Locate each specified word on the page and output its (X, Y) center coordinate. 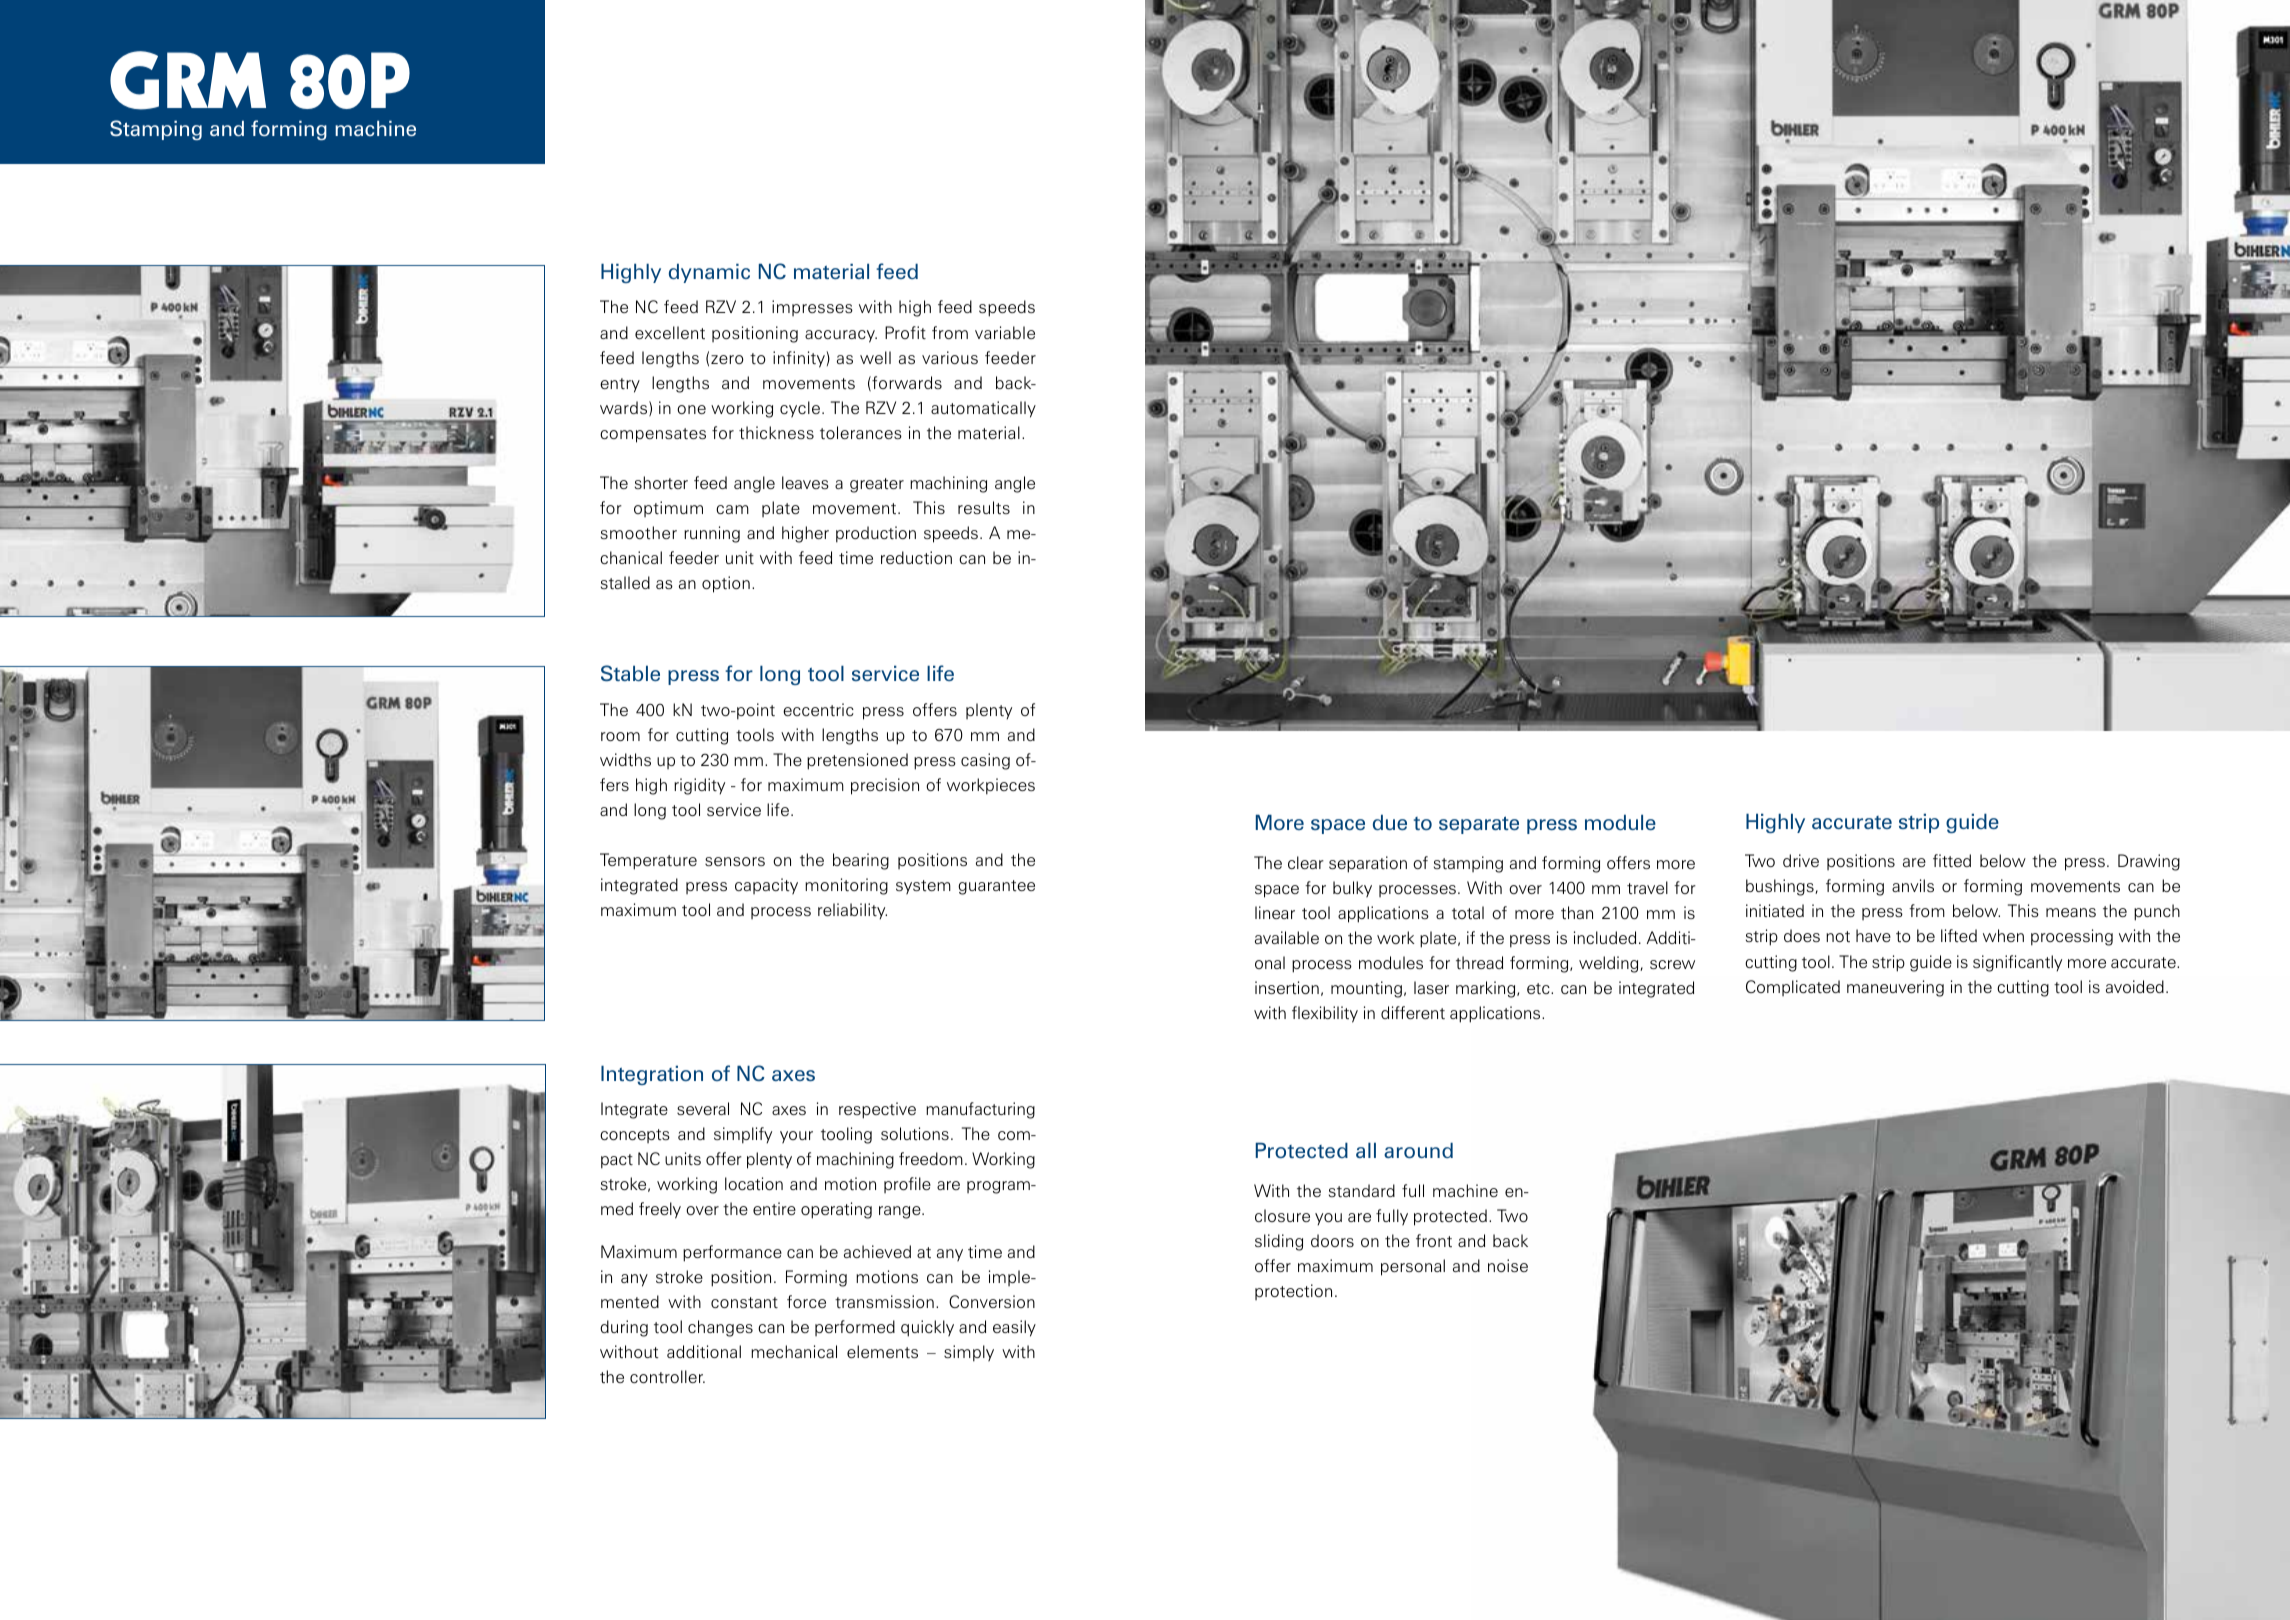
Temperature (648, 861)
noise (1508, 1265)
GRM (188, 80)
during (624, 1328)
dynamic (709, 273)
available (1287, 937)
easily (1014, 1328)
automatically (983, 409)
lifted (1959, 935)
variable (1005, 332)
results (984, 507)
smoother (639, 532)
